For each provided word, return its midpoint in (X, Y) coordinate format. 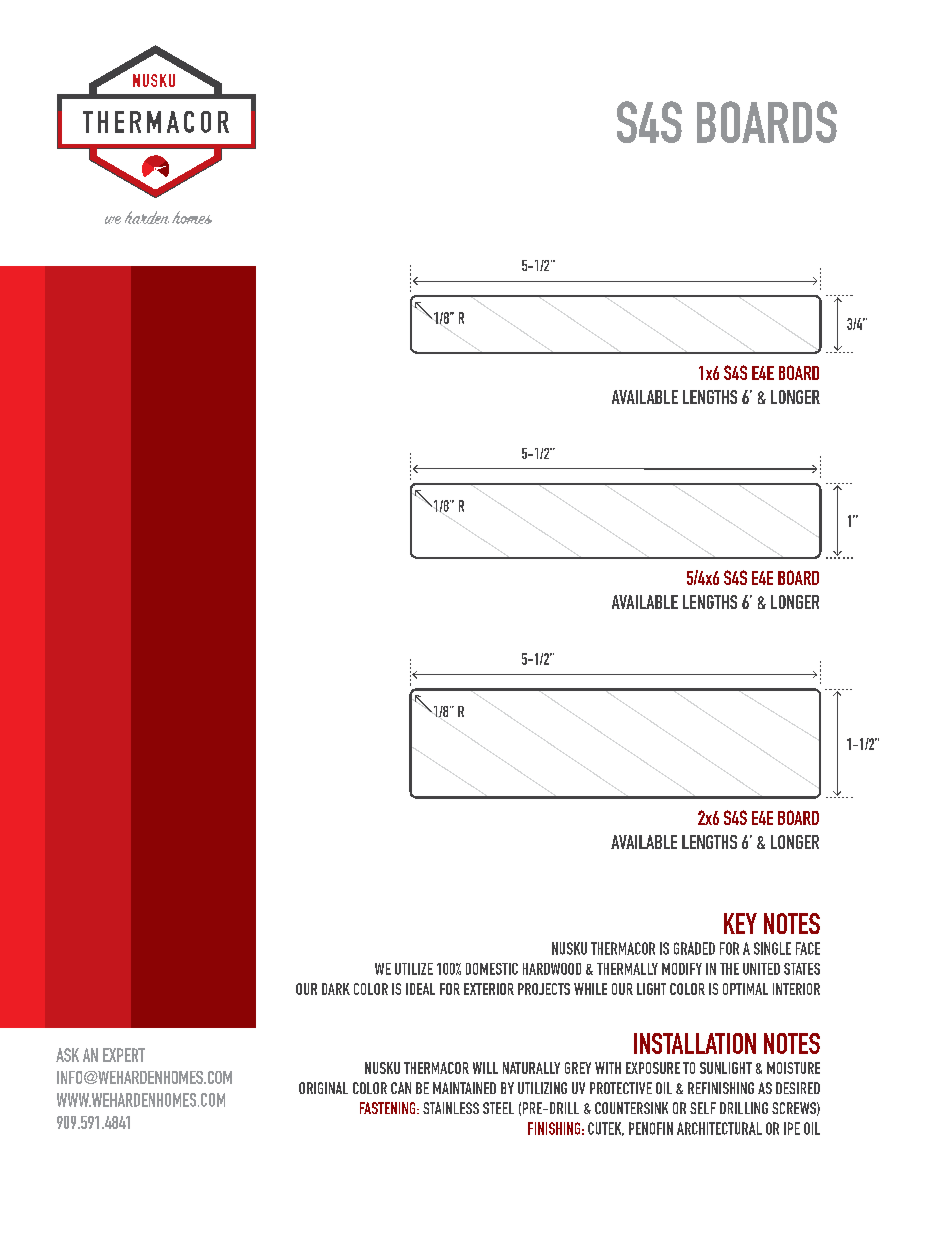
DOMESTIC (492, 969)
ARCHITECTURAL (719, 1128)
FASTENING (389, 1108)
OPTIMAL (745, 989)
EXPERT (124, 1055)
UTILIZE (414, 969)
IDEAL (420, 989)
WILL (485, 1068)
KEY (740, 923)
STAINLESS (451, 1108)
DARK (336, 989)
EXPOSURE (653, 1068)
